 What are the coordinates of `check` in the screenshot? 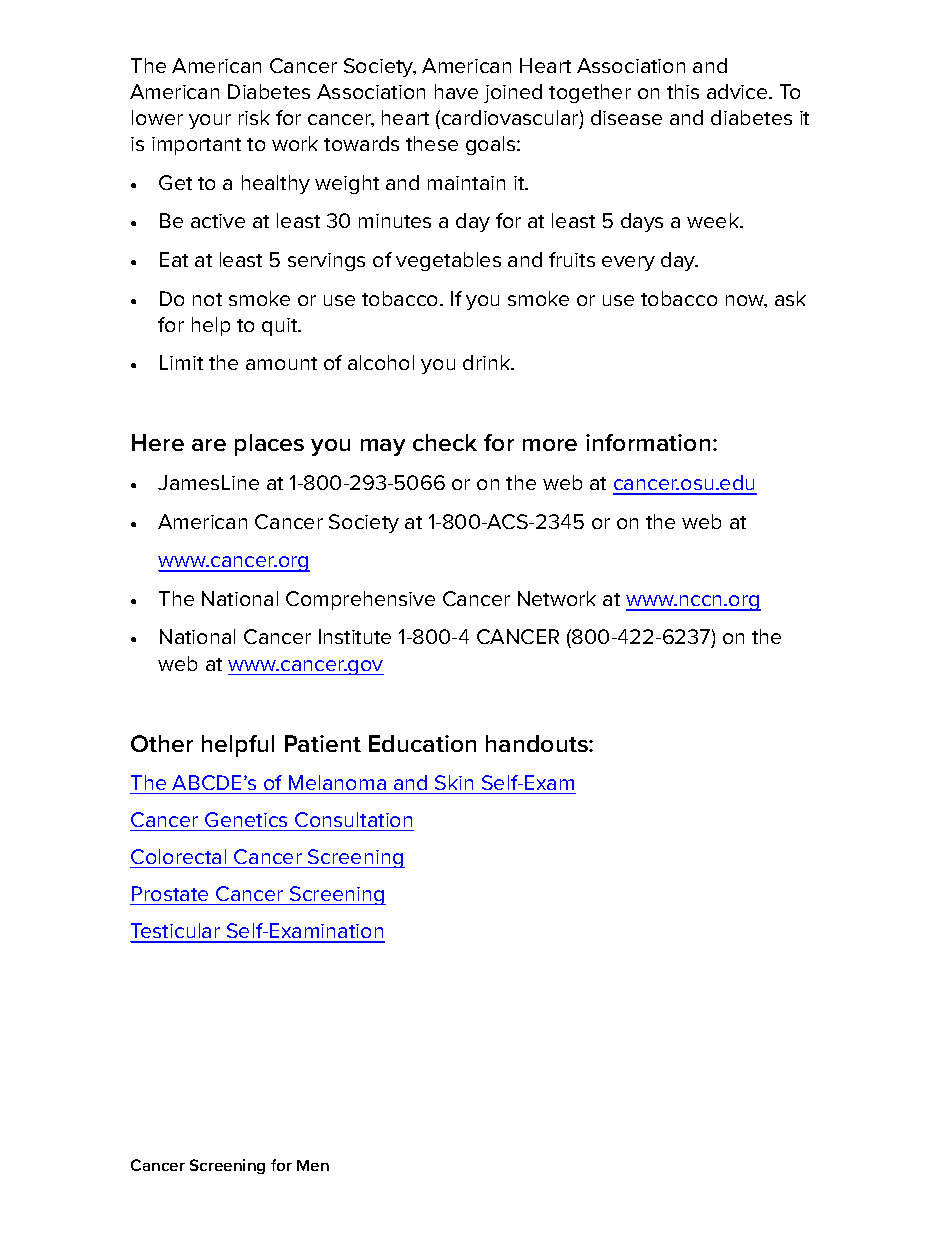 It's located at (445, 442).
